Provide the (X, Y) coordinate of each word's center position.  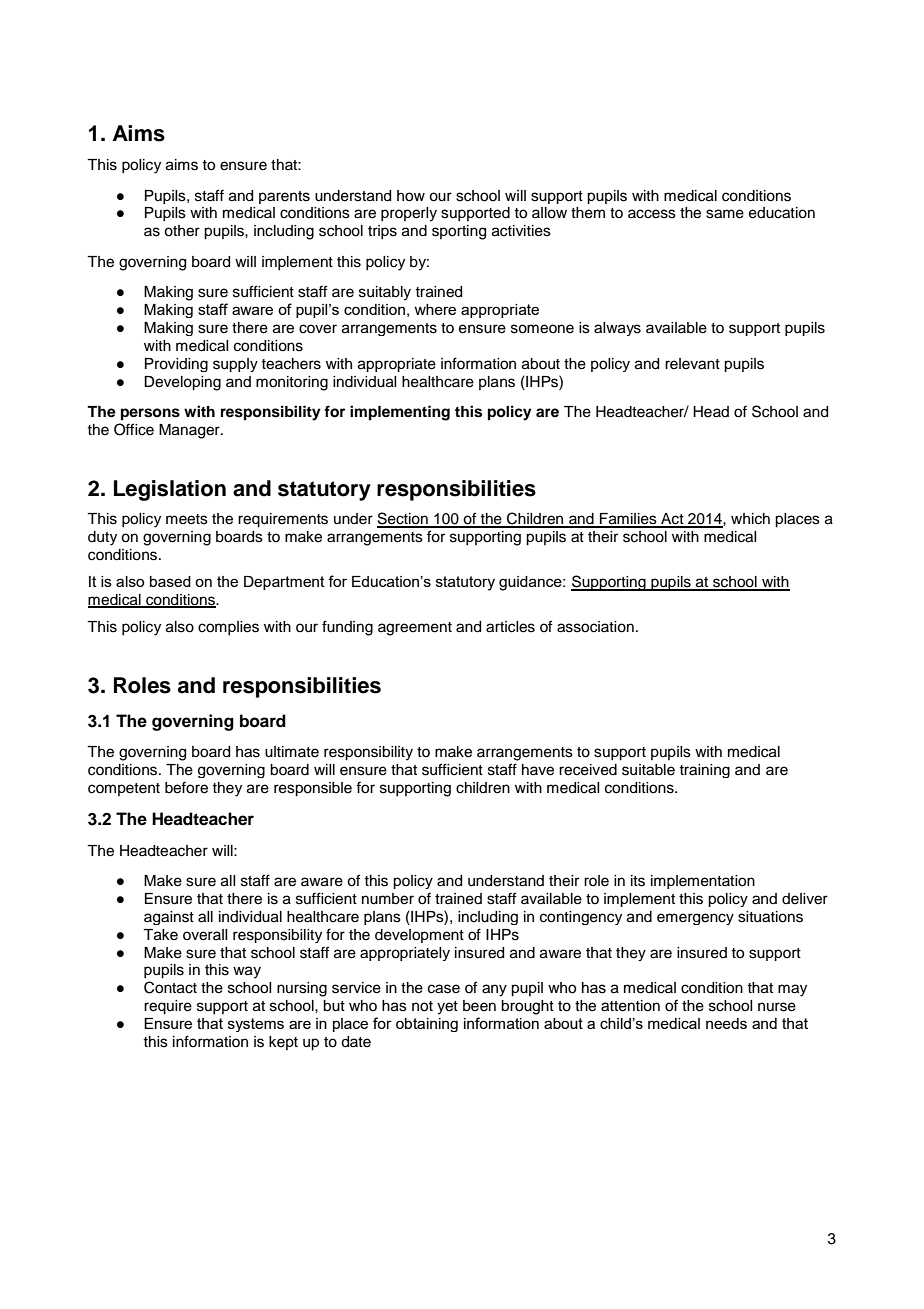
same (725, 214)
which (750, 519)
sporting (459, 232)
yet (447, 1008)
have (538, 770)
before (186, 787)
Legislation (170, 490)
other (182, 231)
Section (403, 519)
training (704, 771)
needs (726, 1023)
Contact (170, 987)
